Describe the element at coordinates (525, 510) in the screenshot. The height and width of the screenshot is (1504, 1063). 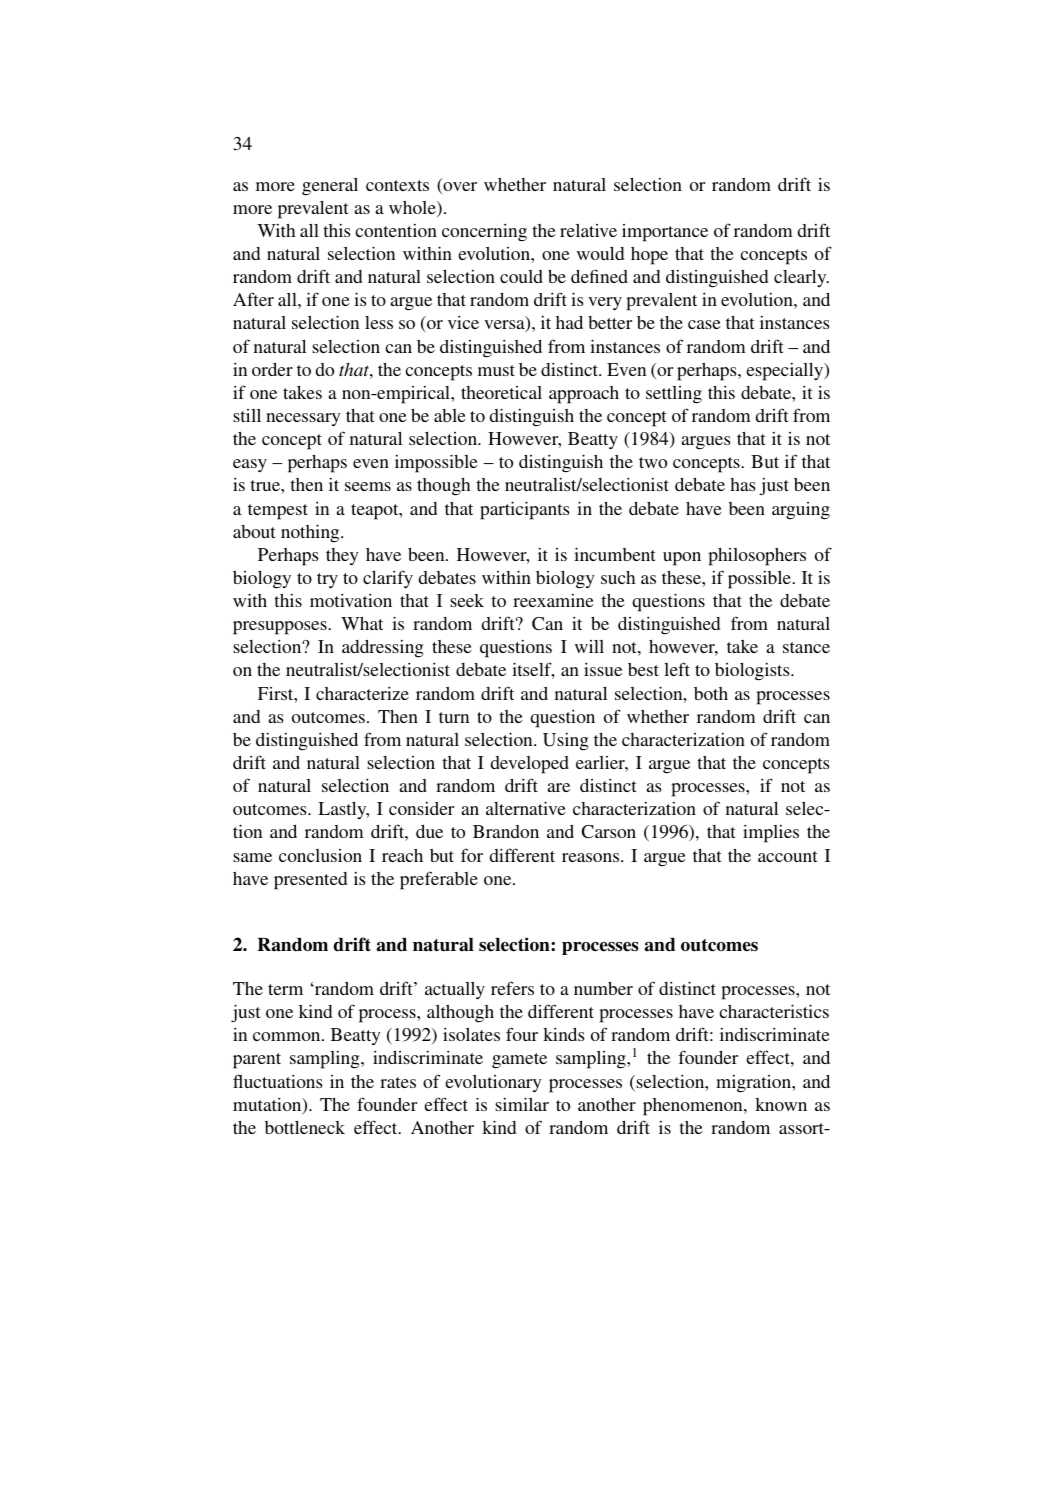
I see `participants` at that location.
